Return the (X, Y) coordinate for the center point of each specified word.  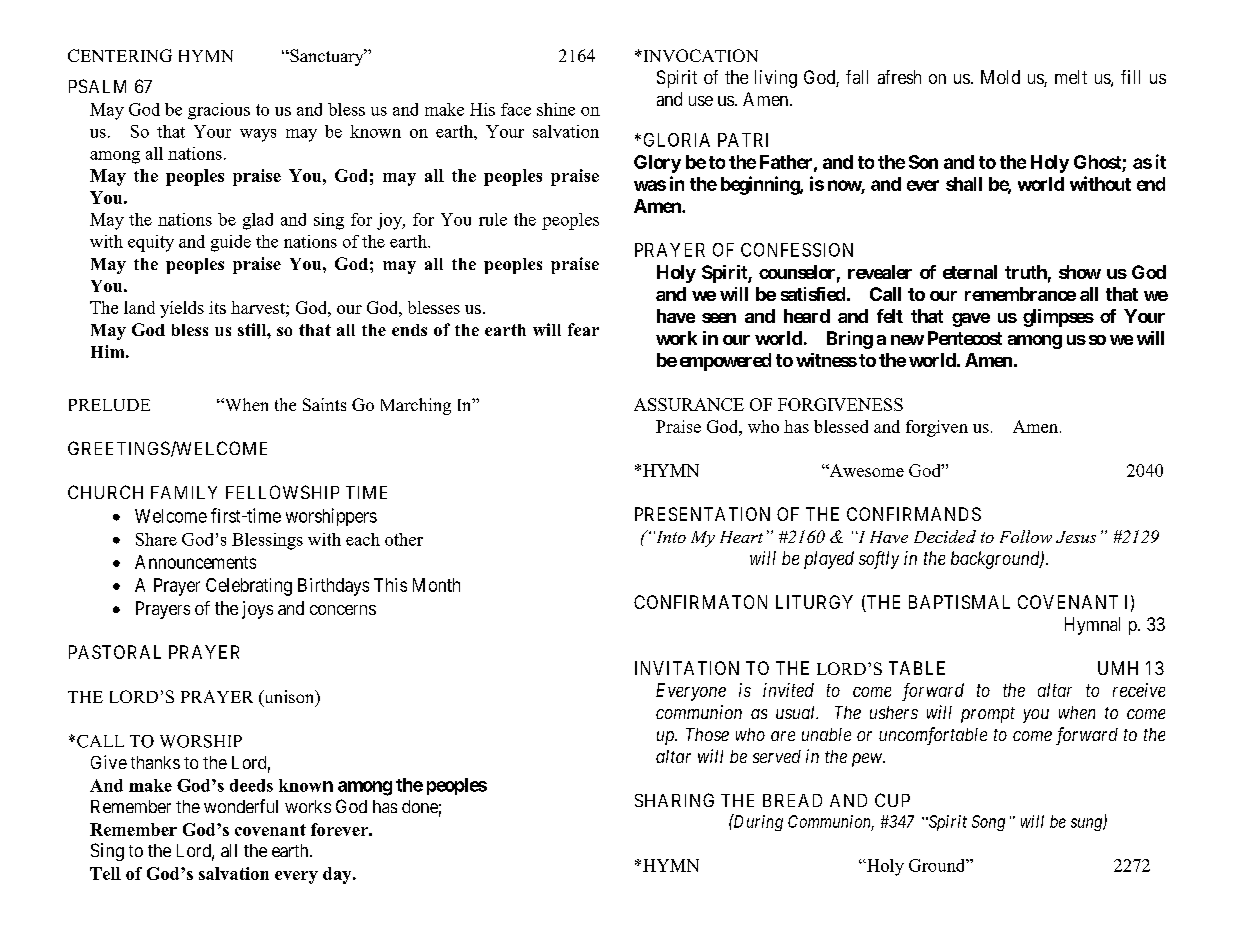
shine (556, 109)
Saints (324, 404)
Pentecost (965, 338)
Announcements (195, 562)
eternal (970, 272)
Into (670, 537)
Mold (1000, 77)
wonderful (241, 806)
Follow (1026, 536)
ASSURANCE (689, 404)
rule (493, 219)
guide (231, 243)
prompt (988, 715)
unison (289, 698)
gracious (219, 111)
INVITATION (687, 668)
